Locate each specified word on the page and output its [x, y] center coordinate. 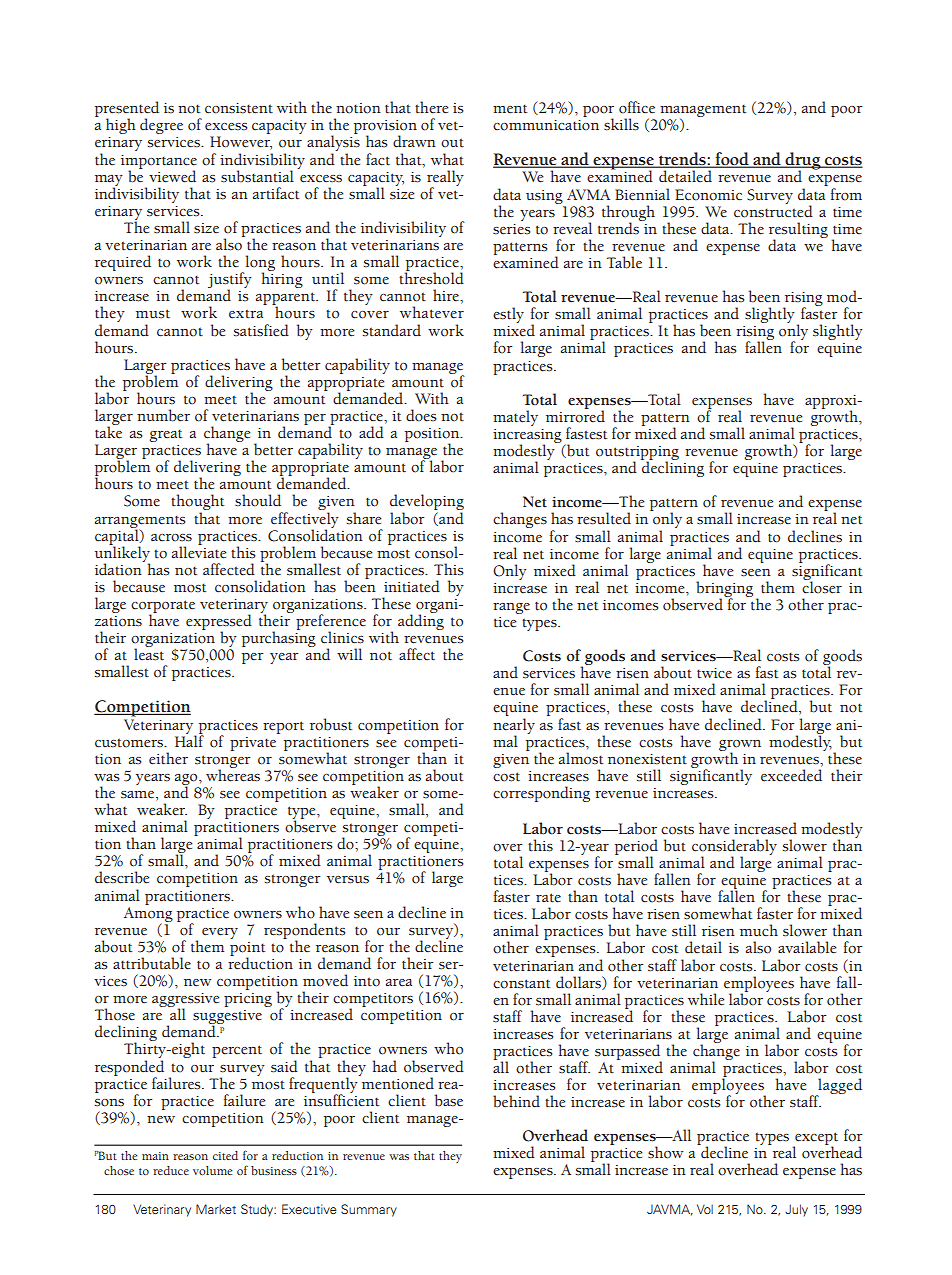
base [449, 1100]
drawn [414, 141]
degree [161, 126]
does [421, 415]
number [163, 415]
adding [421, 621]
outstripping [637, 454]
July [796, 1210]
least [149, 653]
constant [521, 984]
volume [212, 1170]
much [759, 930]
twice [714, 673]
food [732, 160]
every [220, 933]
